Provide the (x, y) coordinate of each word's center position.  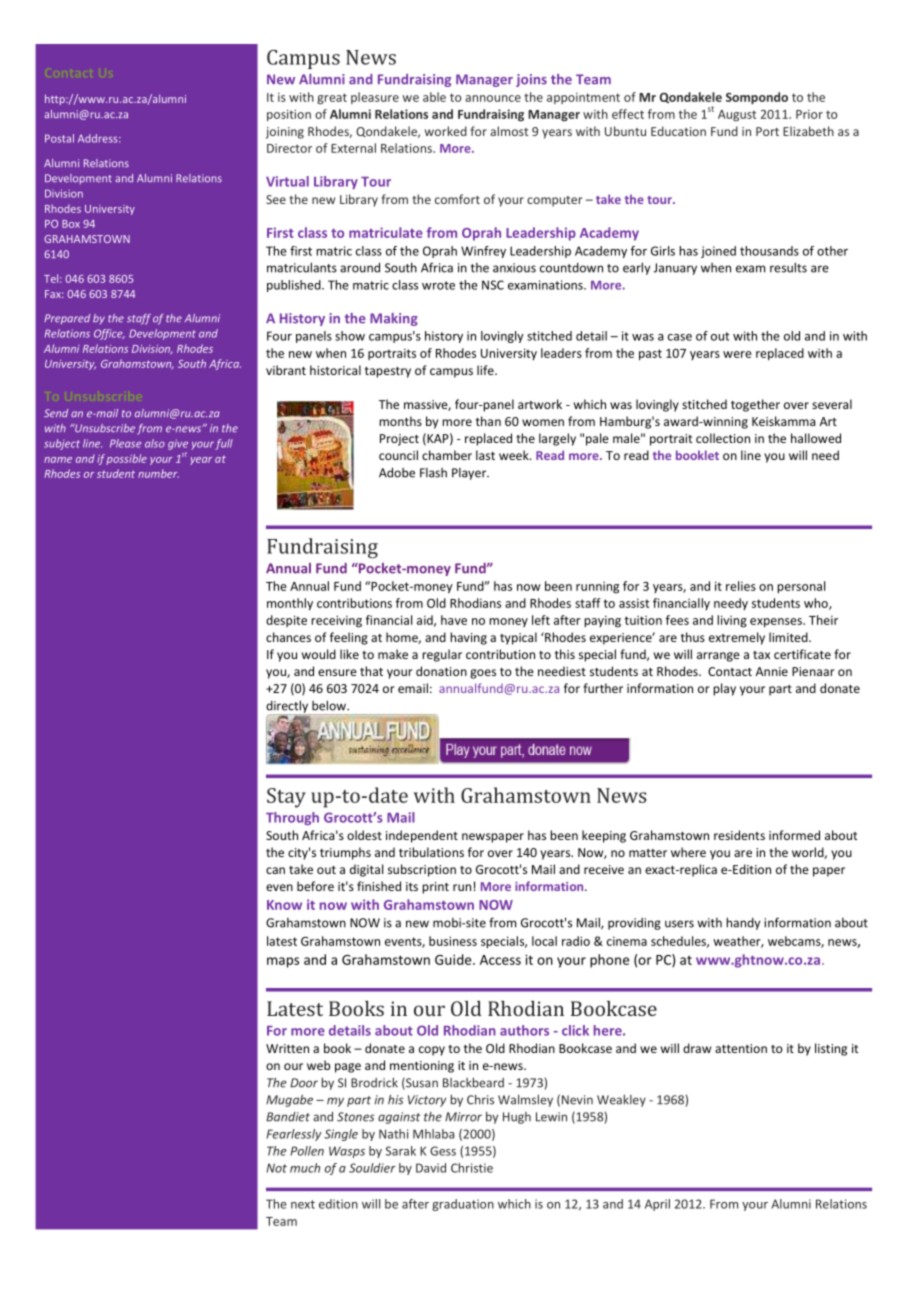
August (737, 115)
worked (446, 131)
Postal (59, 138)
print (435, 888)
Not (276, 1168)
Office (109, 334)
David (431, 1168)
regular (442, 655)
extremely (737, 638)
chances (288, 637)
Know (284, 905)
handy (743, 923)
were (737, 354)
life (486, 370)
